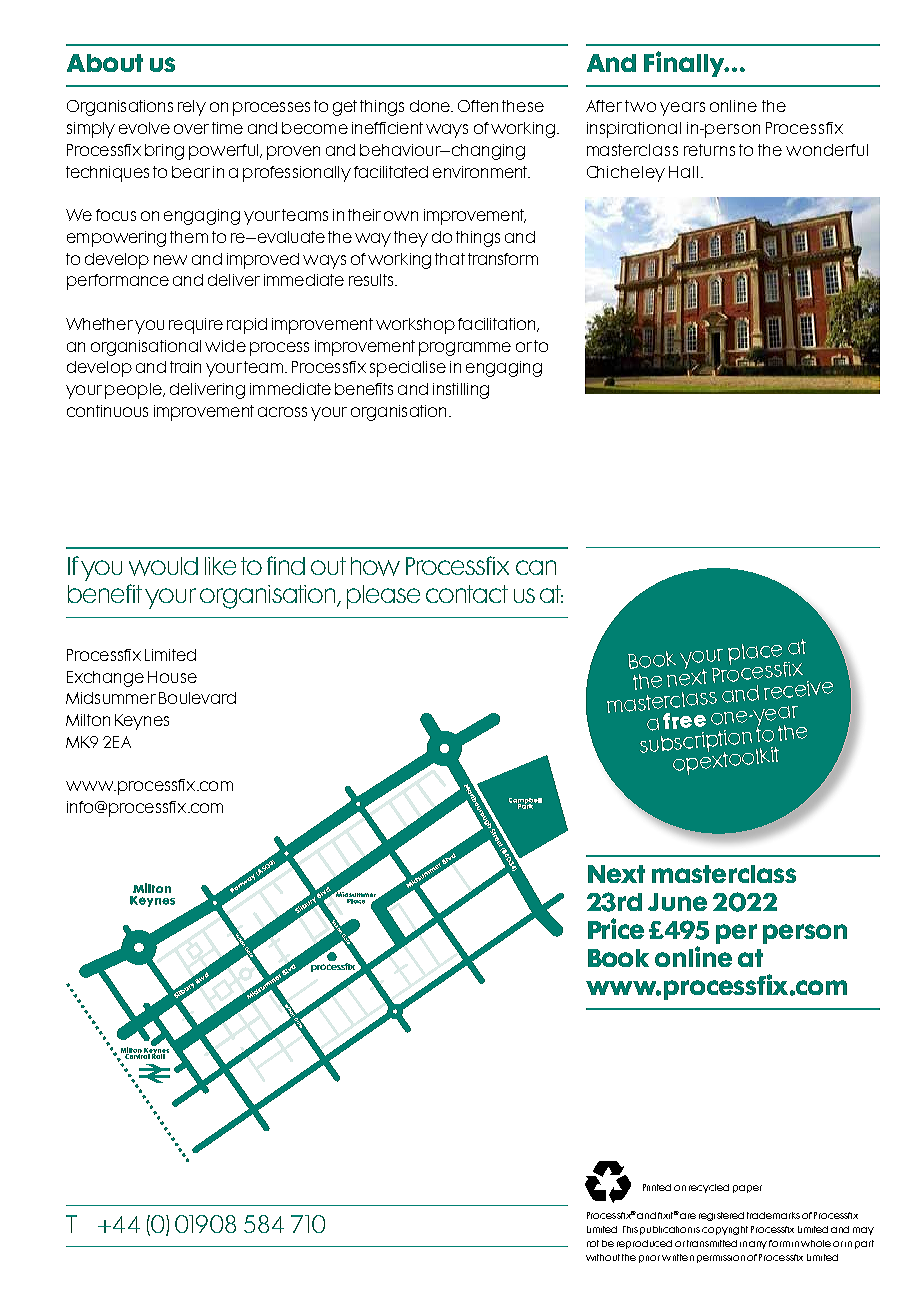 Image resolution: width=924 pixels, height=1308 pixels. Describe the element at coordinates (467, 594) in the screenshot. I see `contact` at that location.
